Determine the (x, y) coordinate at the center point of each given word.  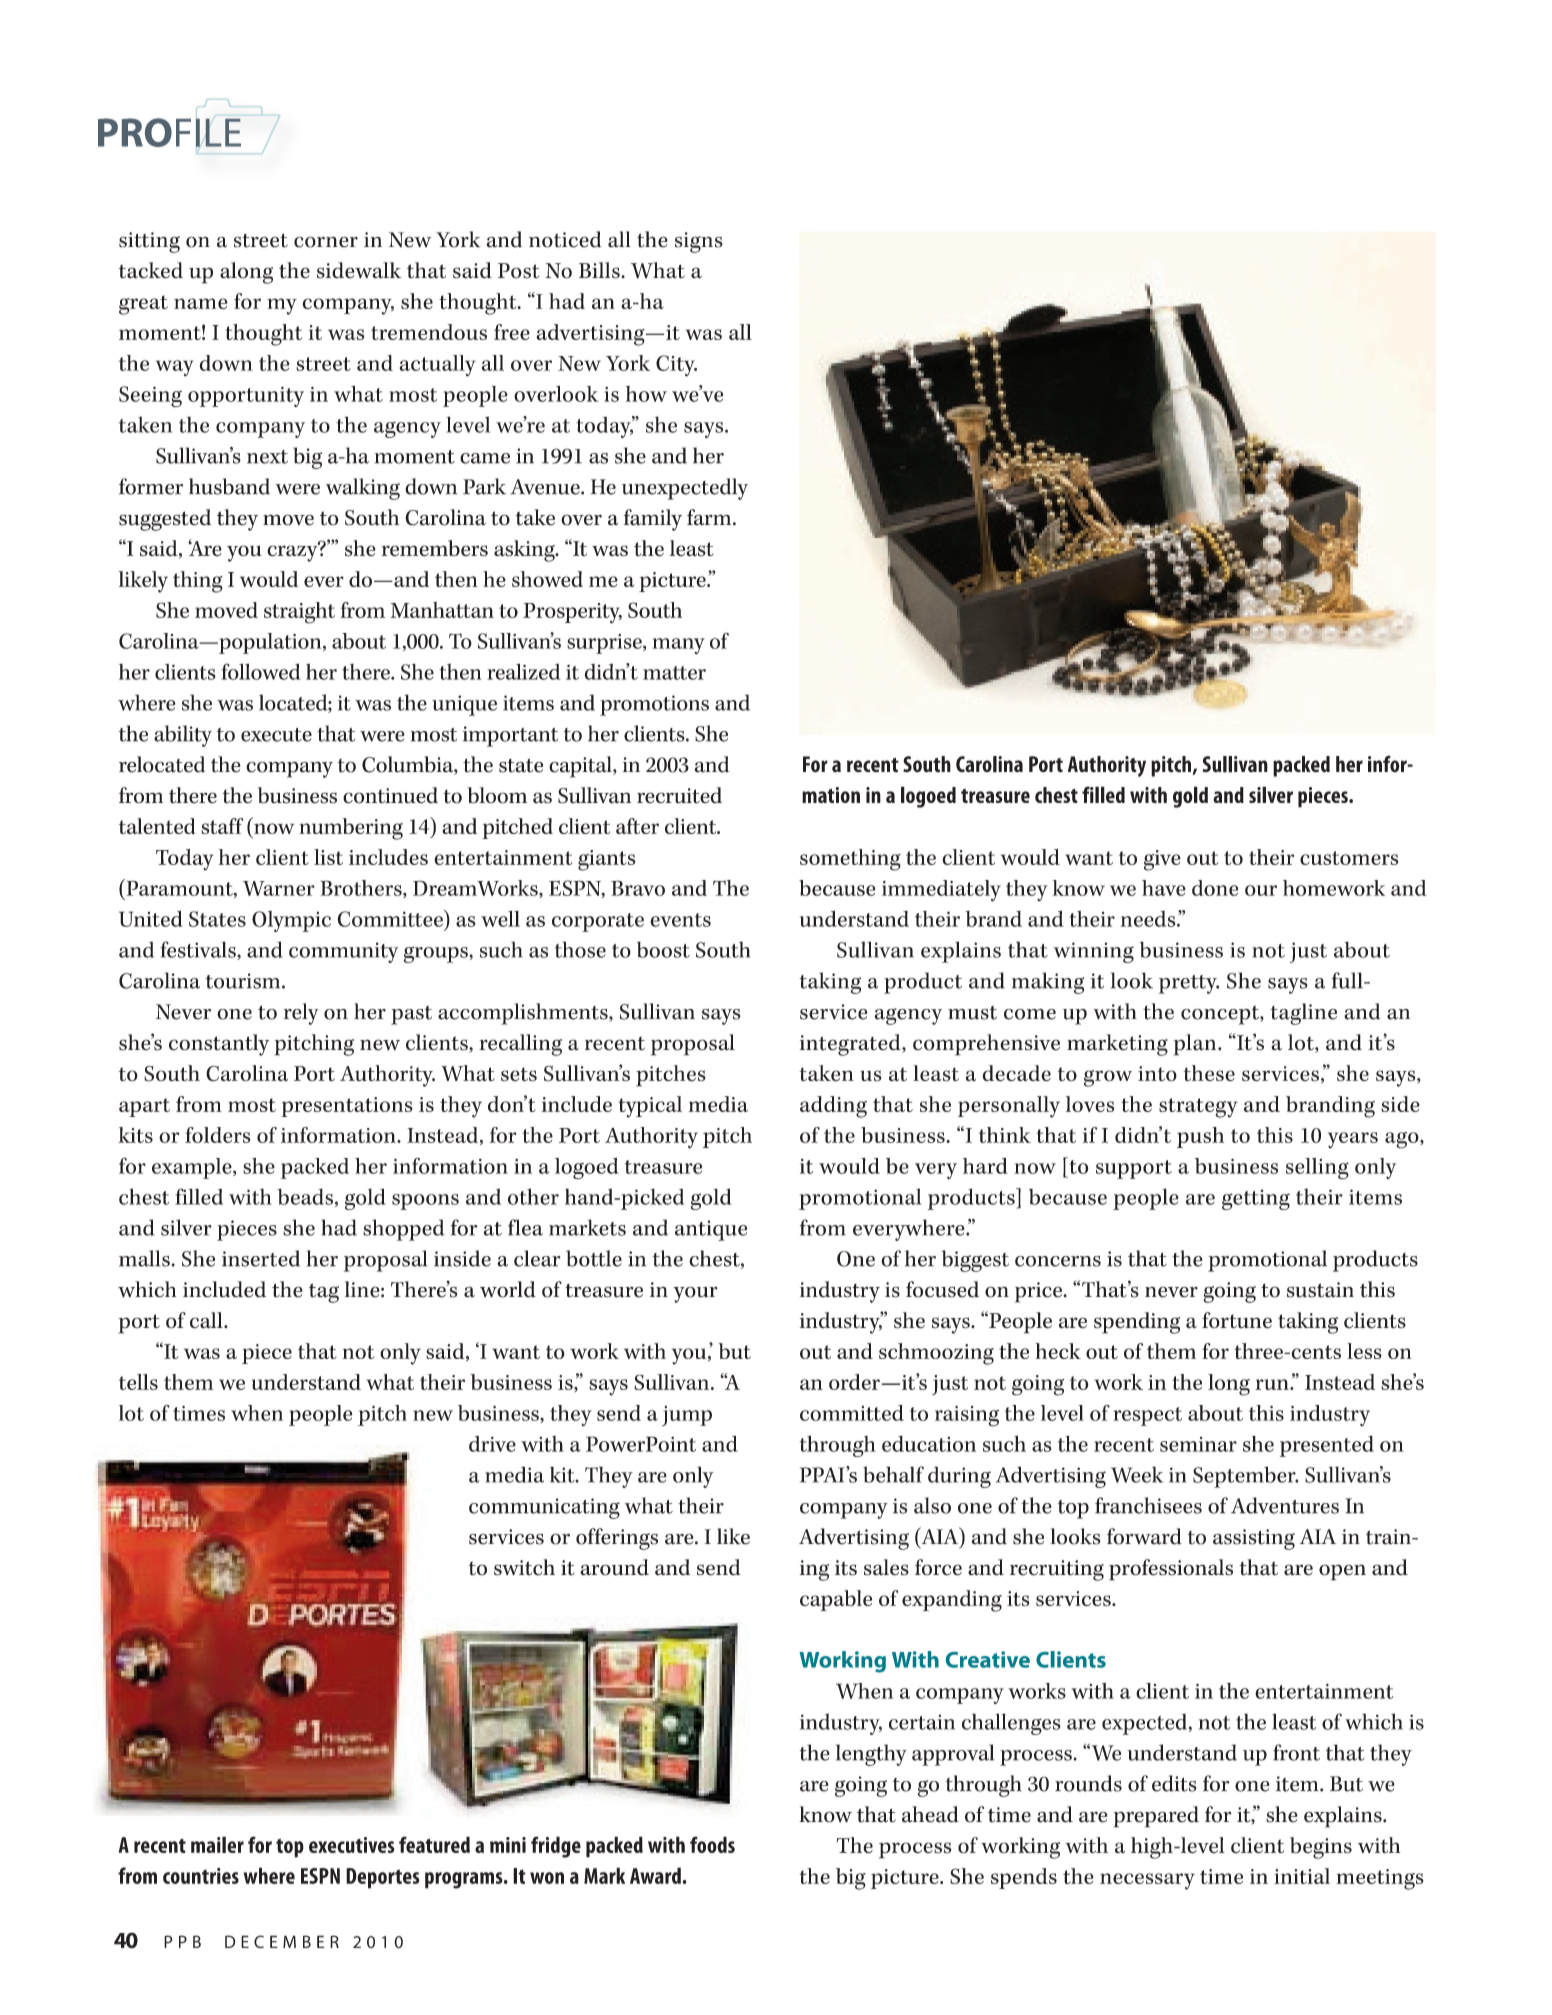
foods (712, 1844)
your (695, 1294)
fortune (1237, 1320)
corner (326, 242)
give (1162, 860)
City (676, 366)
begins (1321, 1848)
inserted (261, 1258)
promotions (654, 705)
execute (276, 735)
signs (699, 242)
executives (352, 1845)
